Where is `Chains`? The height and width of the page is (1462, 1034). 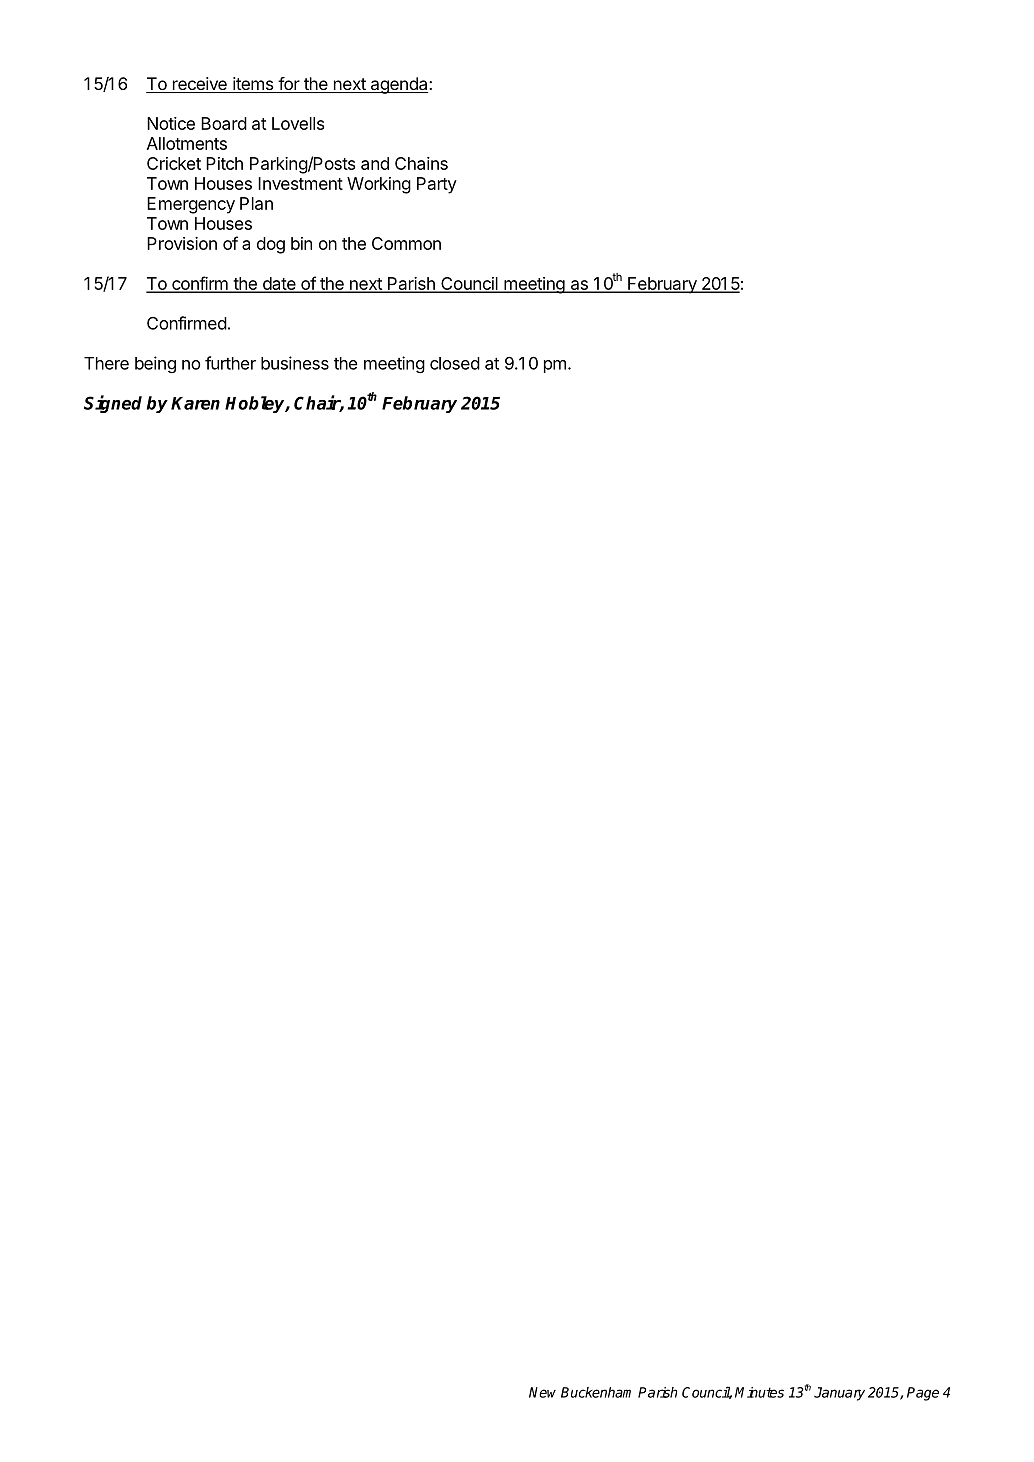
Chains is located at coordinates (421, 163).
